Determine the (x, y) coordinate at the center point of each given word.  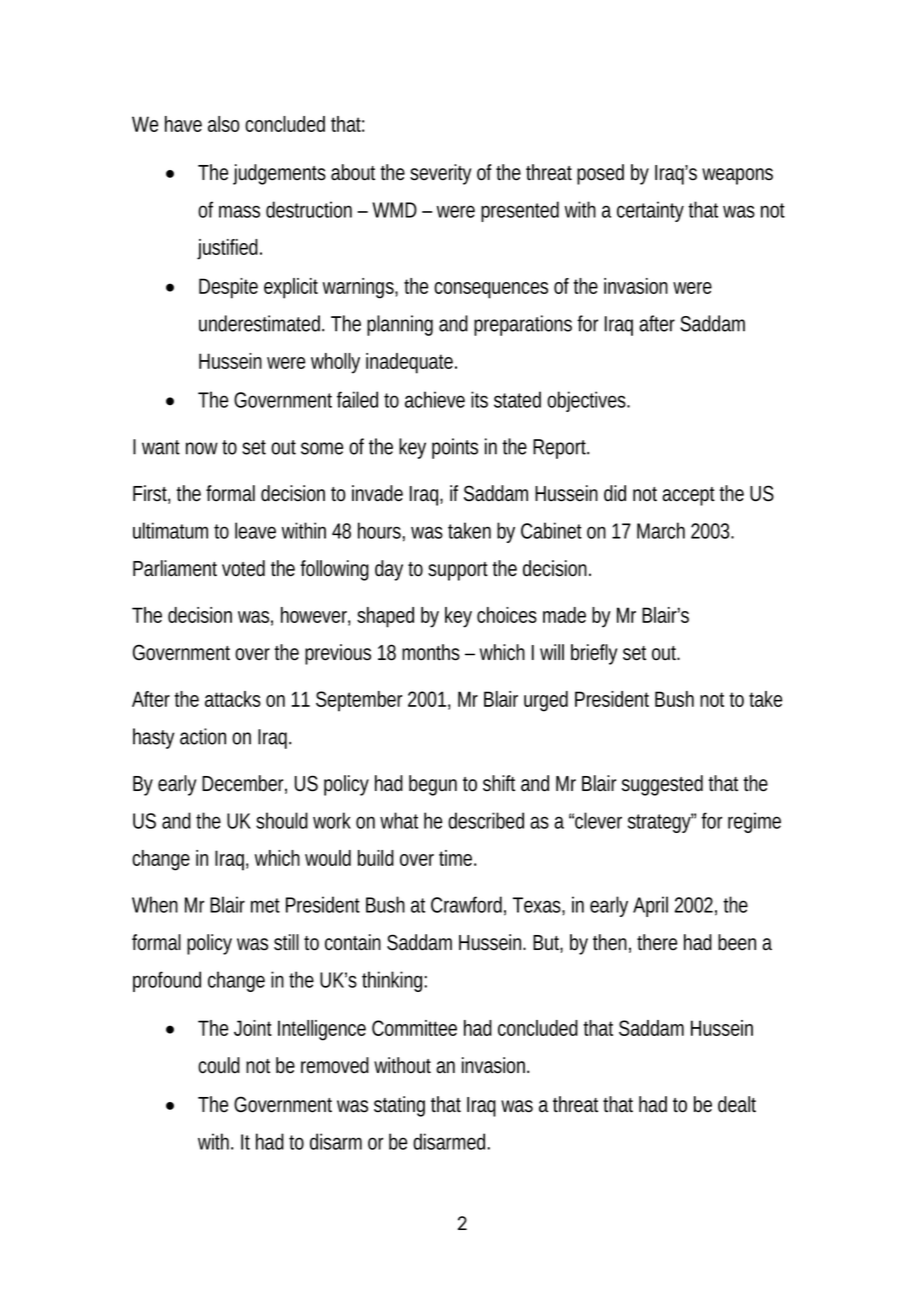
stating (399, 1106)
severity (440, 174)
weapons (737, 176)
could (219, 1065)
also (223, 124)
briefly (594, 654)
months (431, 652)
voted (243, 568)
